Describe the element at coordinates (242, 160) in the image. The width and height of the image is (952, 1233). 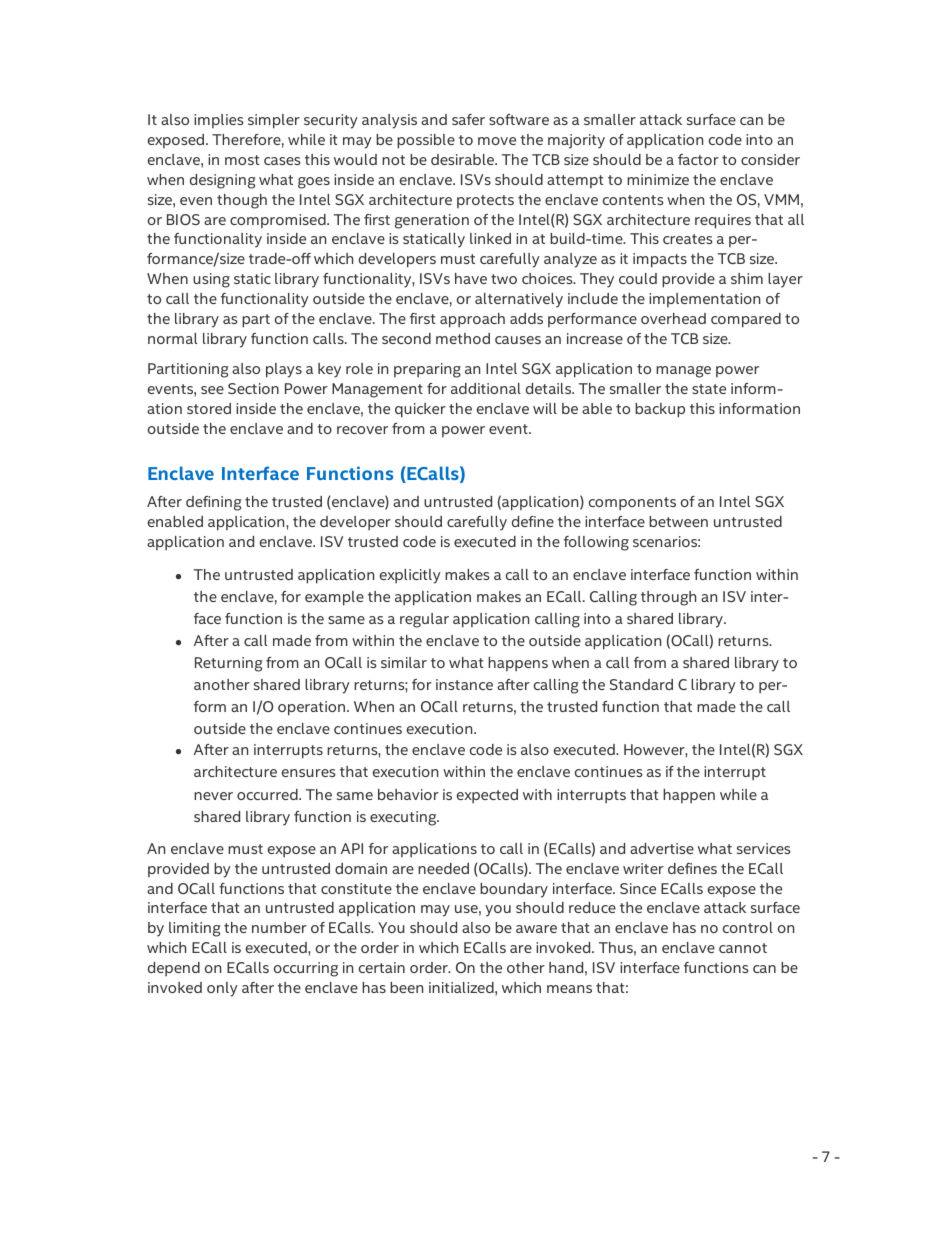
I see `most` at that location.
